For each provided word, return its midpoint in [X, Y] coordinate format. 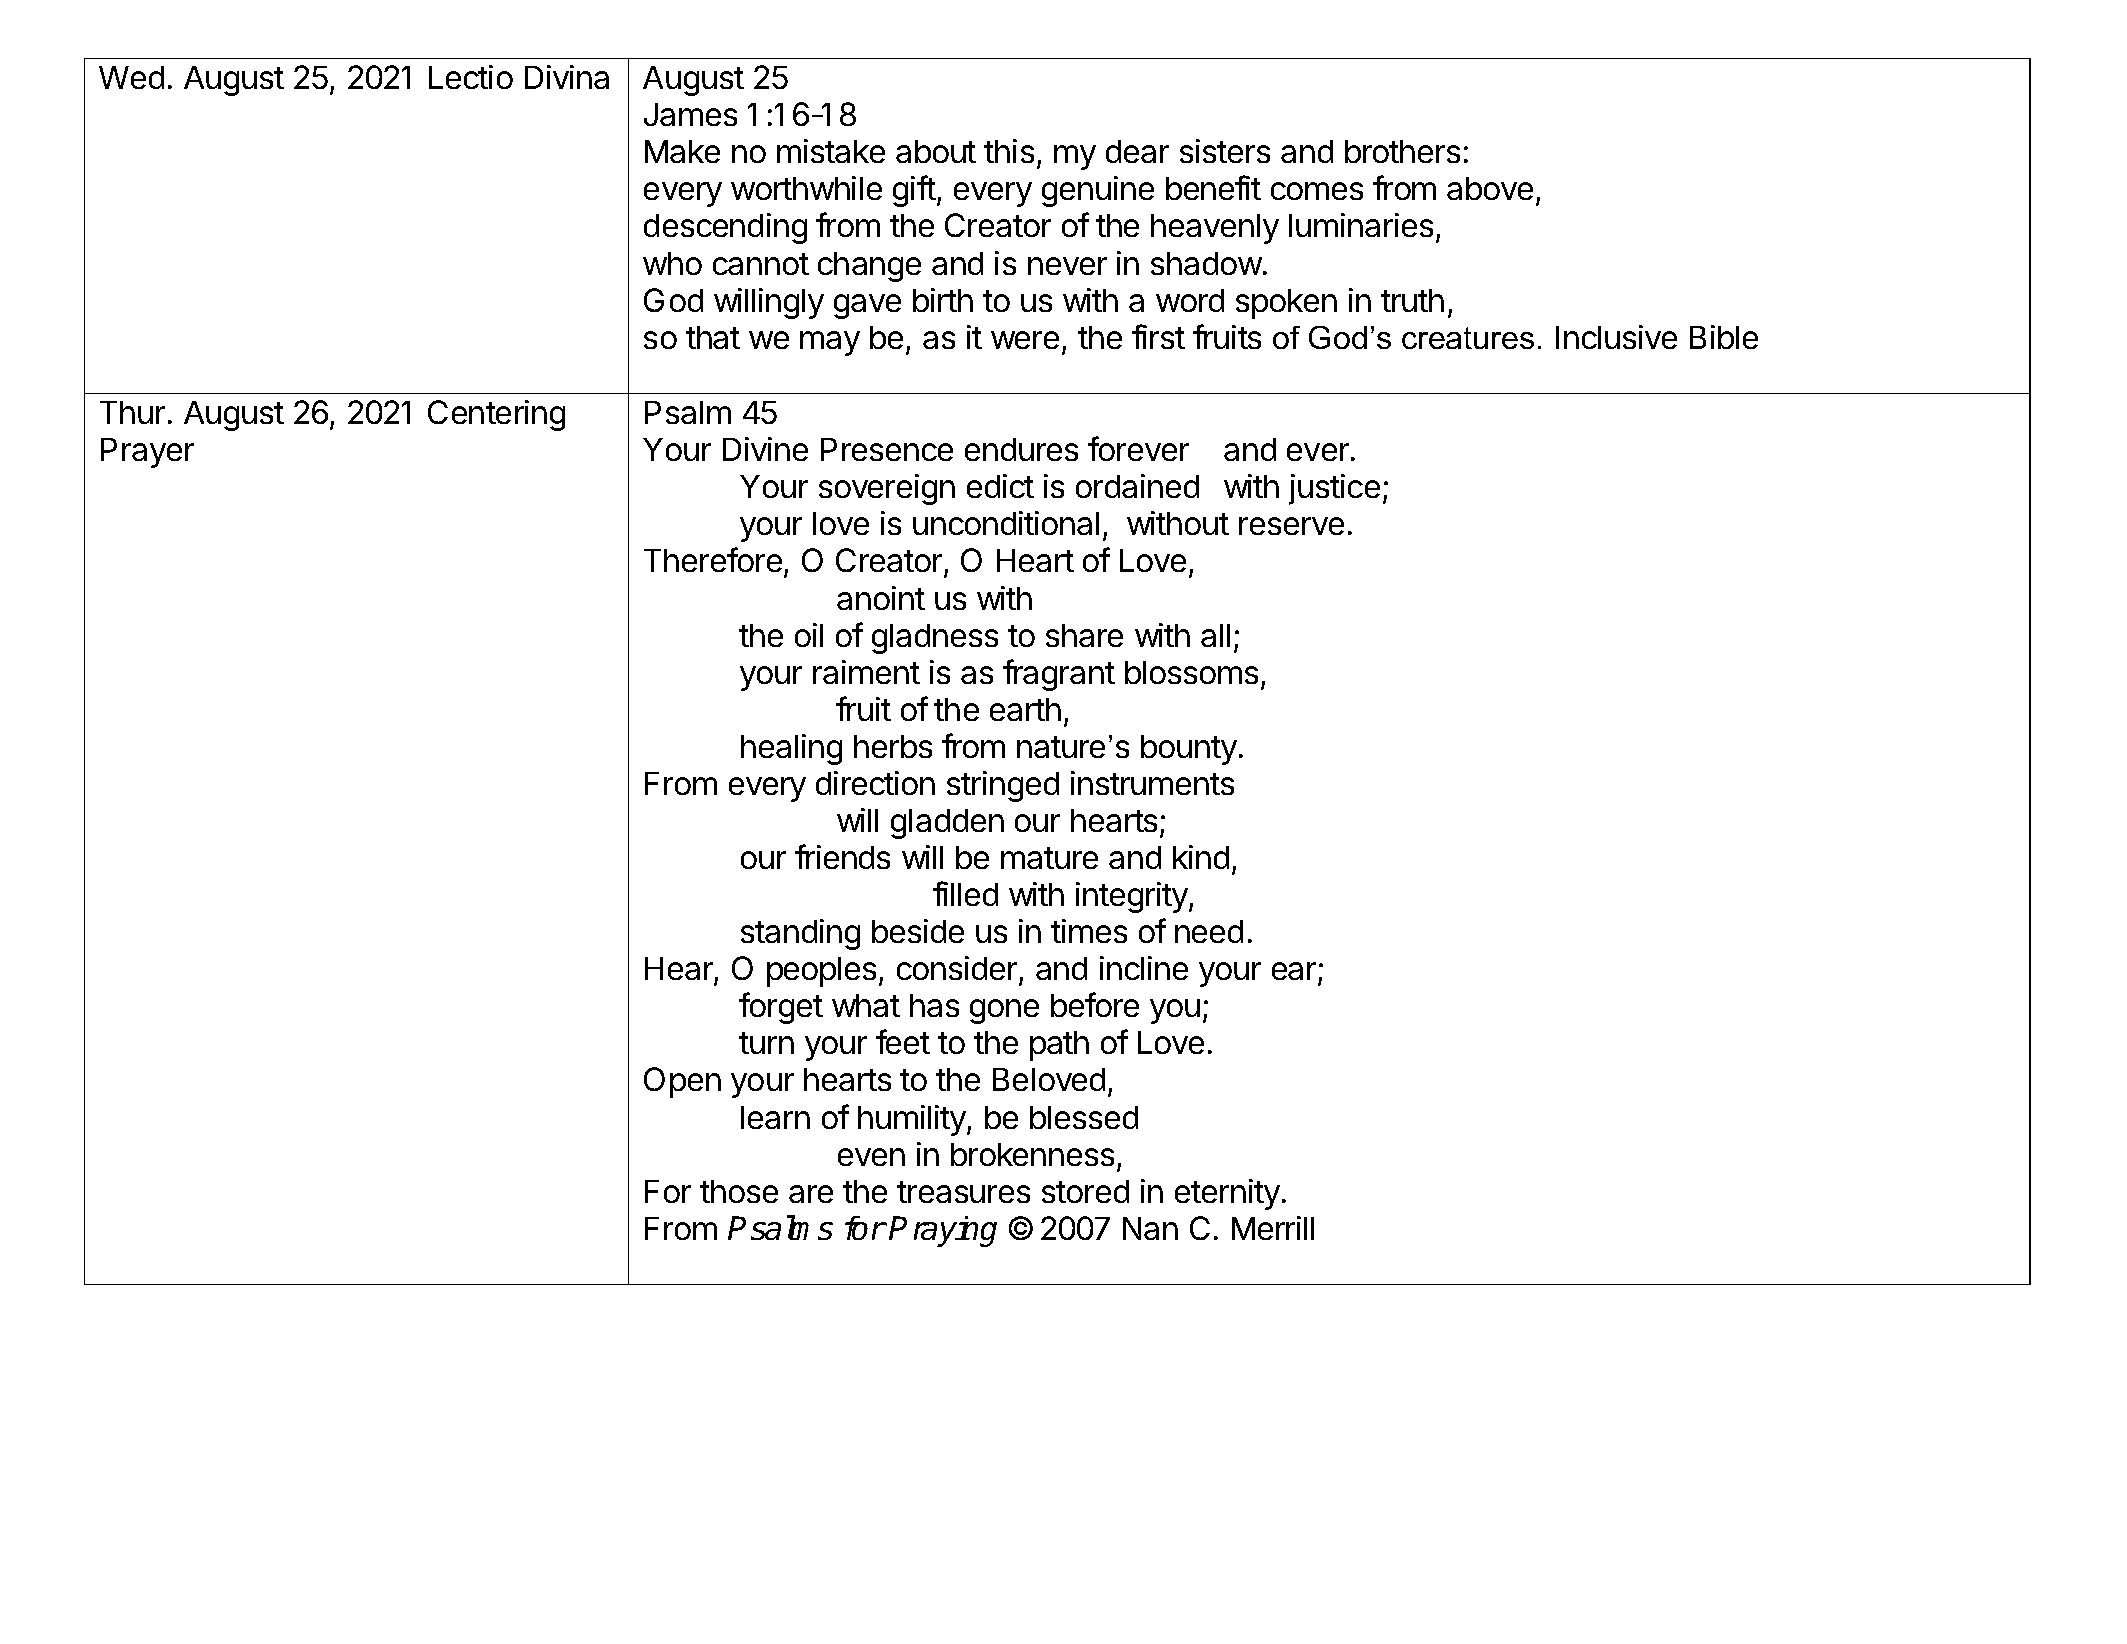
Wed [131, 77]
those [739, 1191]
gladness [935, 639]
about [936, 151]
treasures [963, 1192]
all [1215, 635]
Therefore [713, 559]
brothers [1402, 151]
